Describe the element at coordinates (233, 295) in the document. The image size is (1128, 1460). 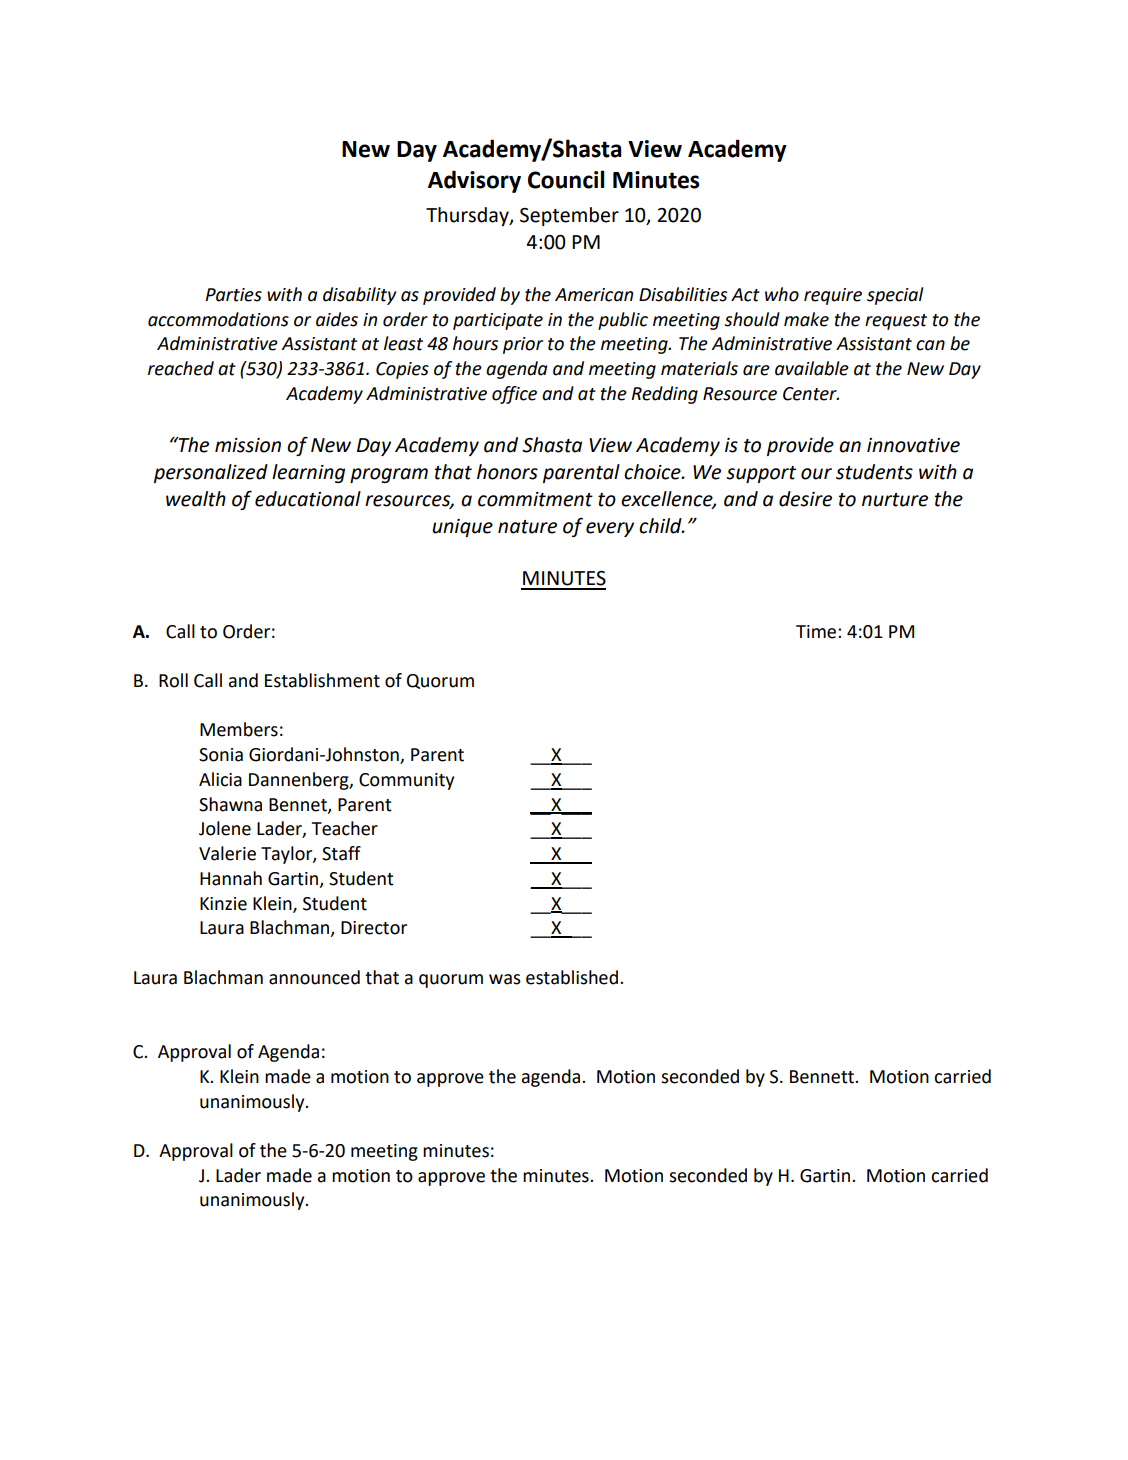
I see `Parties` at that location.
